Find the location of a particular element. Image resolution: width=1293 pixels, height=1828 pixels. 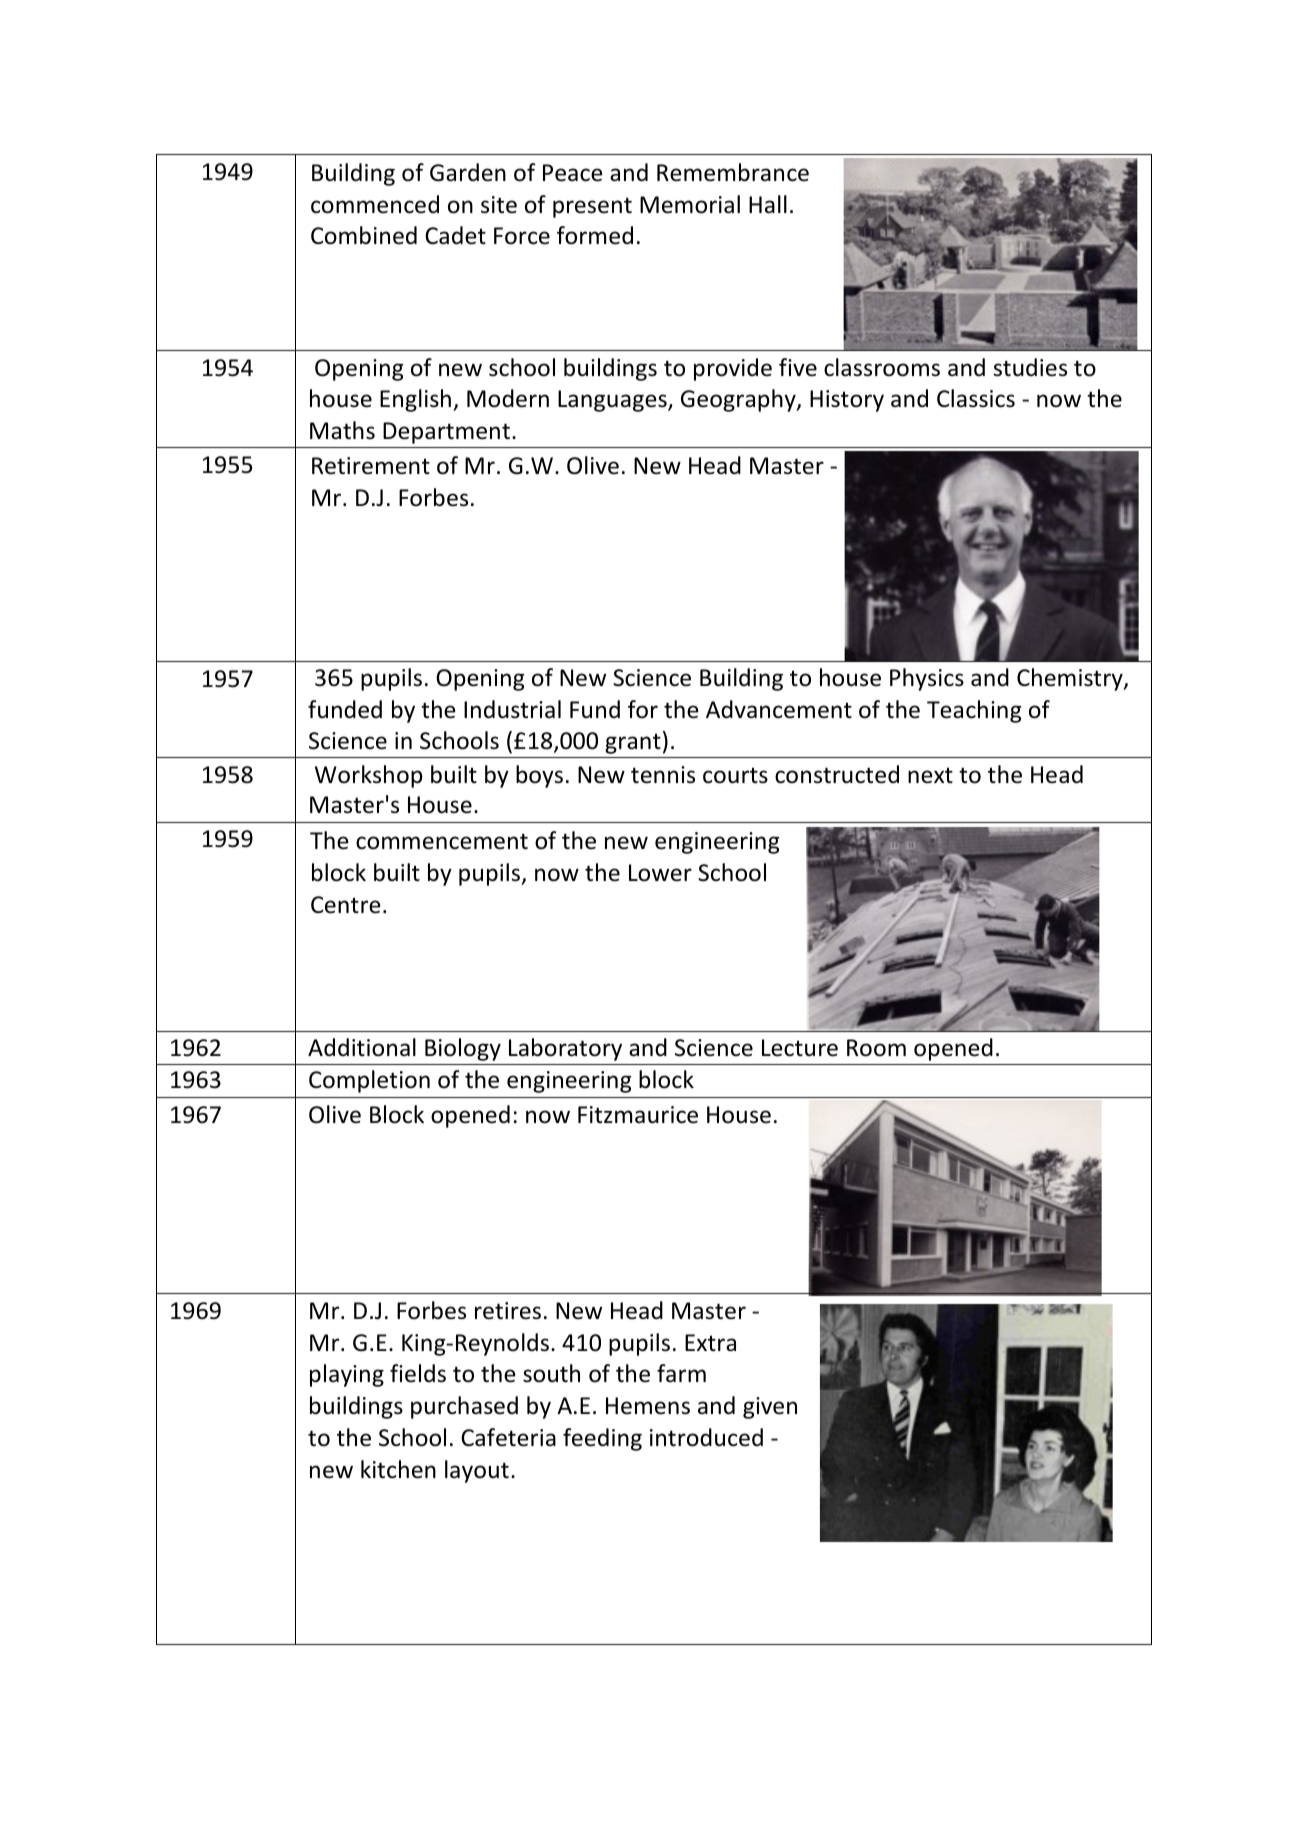

Cadet is located at coordinates (455, 235).
